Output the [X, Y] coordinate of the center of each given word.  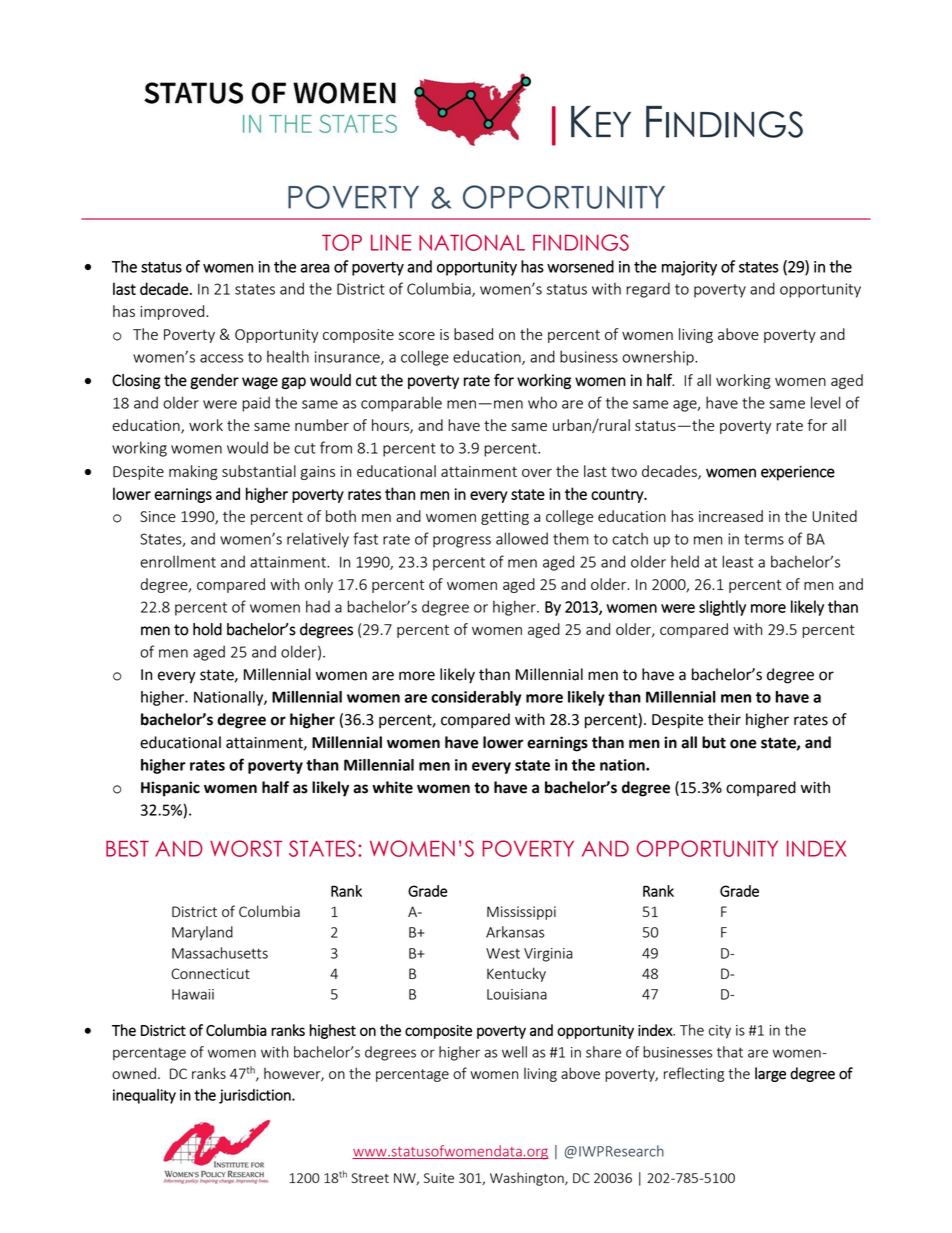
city [720, 1032]
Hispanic [170, 789]
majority [689, 268]
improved [173, 312]
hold [207, 629]
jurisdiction [256, 1096]
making [193, 472]
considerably [476, 698]
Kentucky [516, 974]
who [542, 402]
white [392, 787]
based [473, 334]
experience [798, 473]
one [743, 744]
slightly [722, 608]
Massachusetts [220, 953]
